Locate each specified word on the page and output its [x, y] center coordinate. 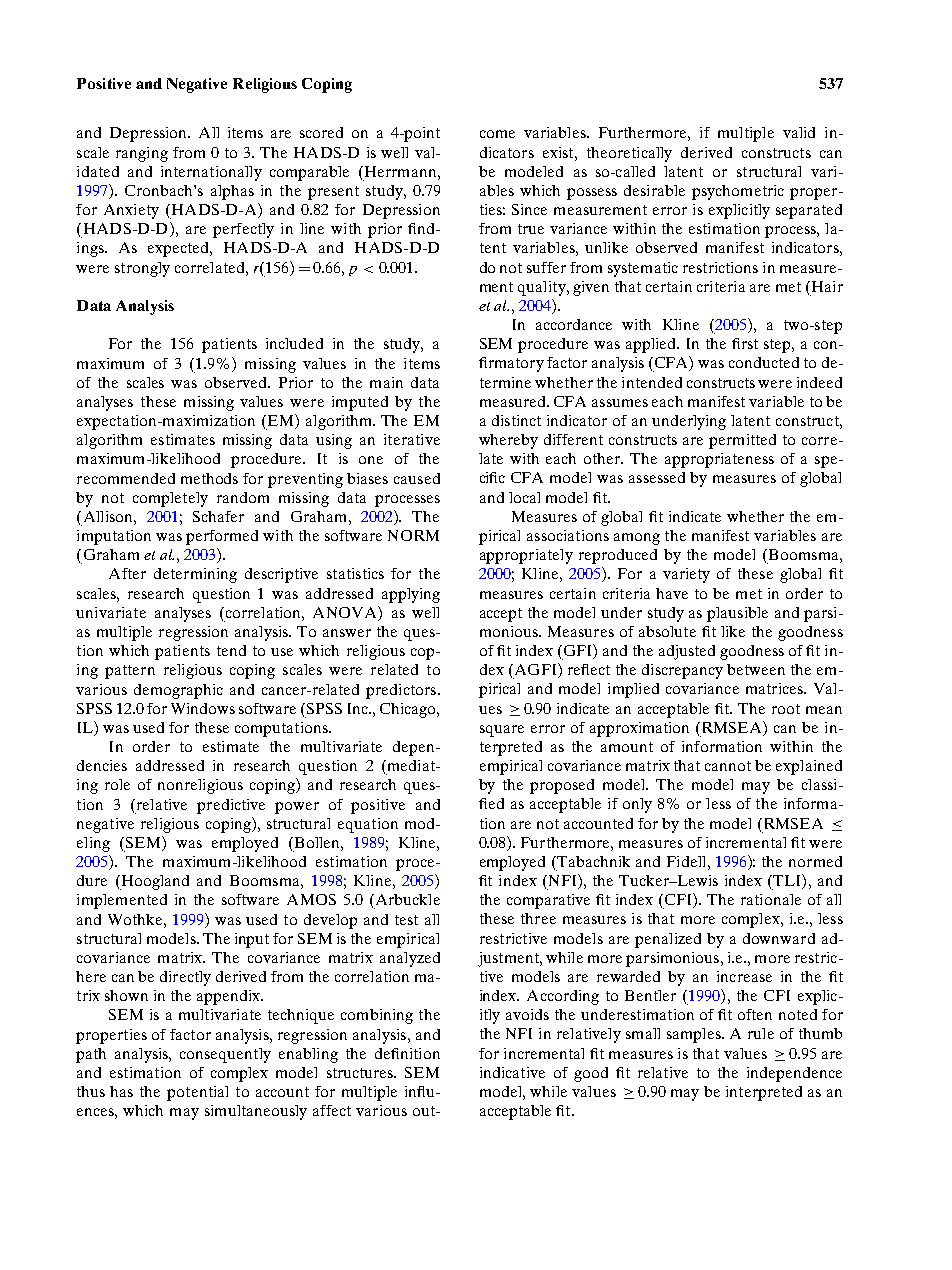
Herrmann [400, 171]
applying [411, 595]
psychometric [738, 192]
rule [761, 1033]
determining [195, 575]
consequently [225, 1055]
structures [361, 1073]
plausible [737, 614]
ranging [142, 154]
